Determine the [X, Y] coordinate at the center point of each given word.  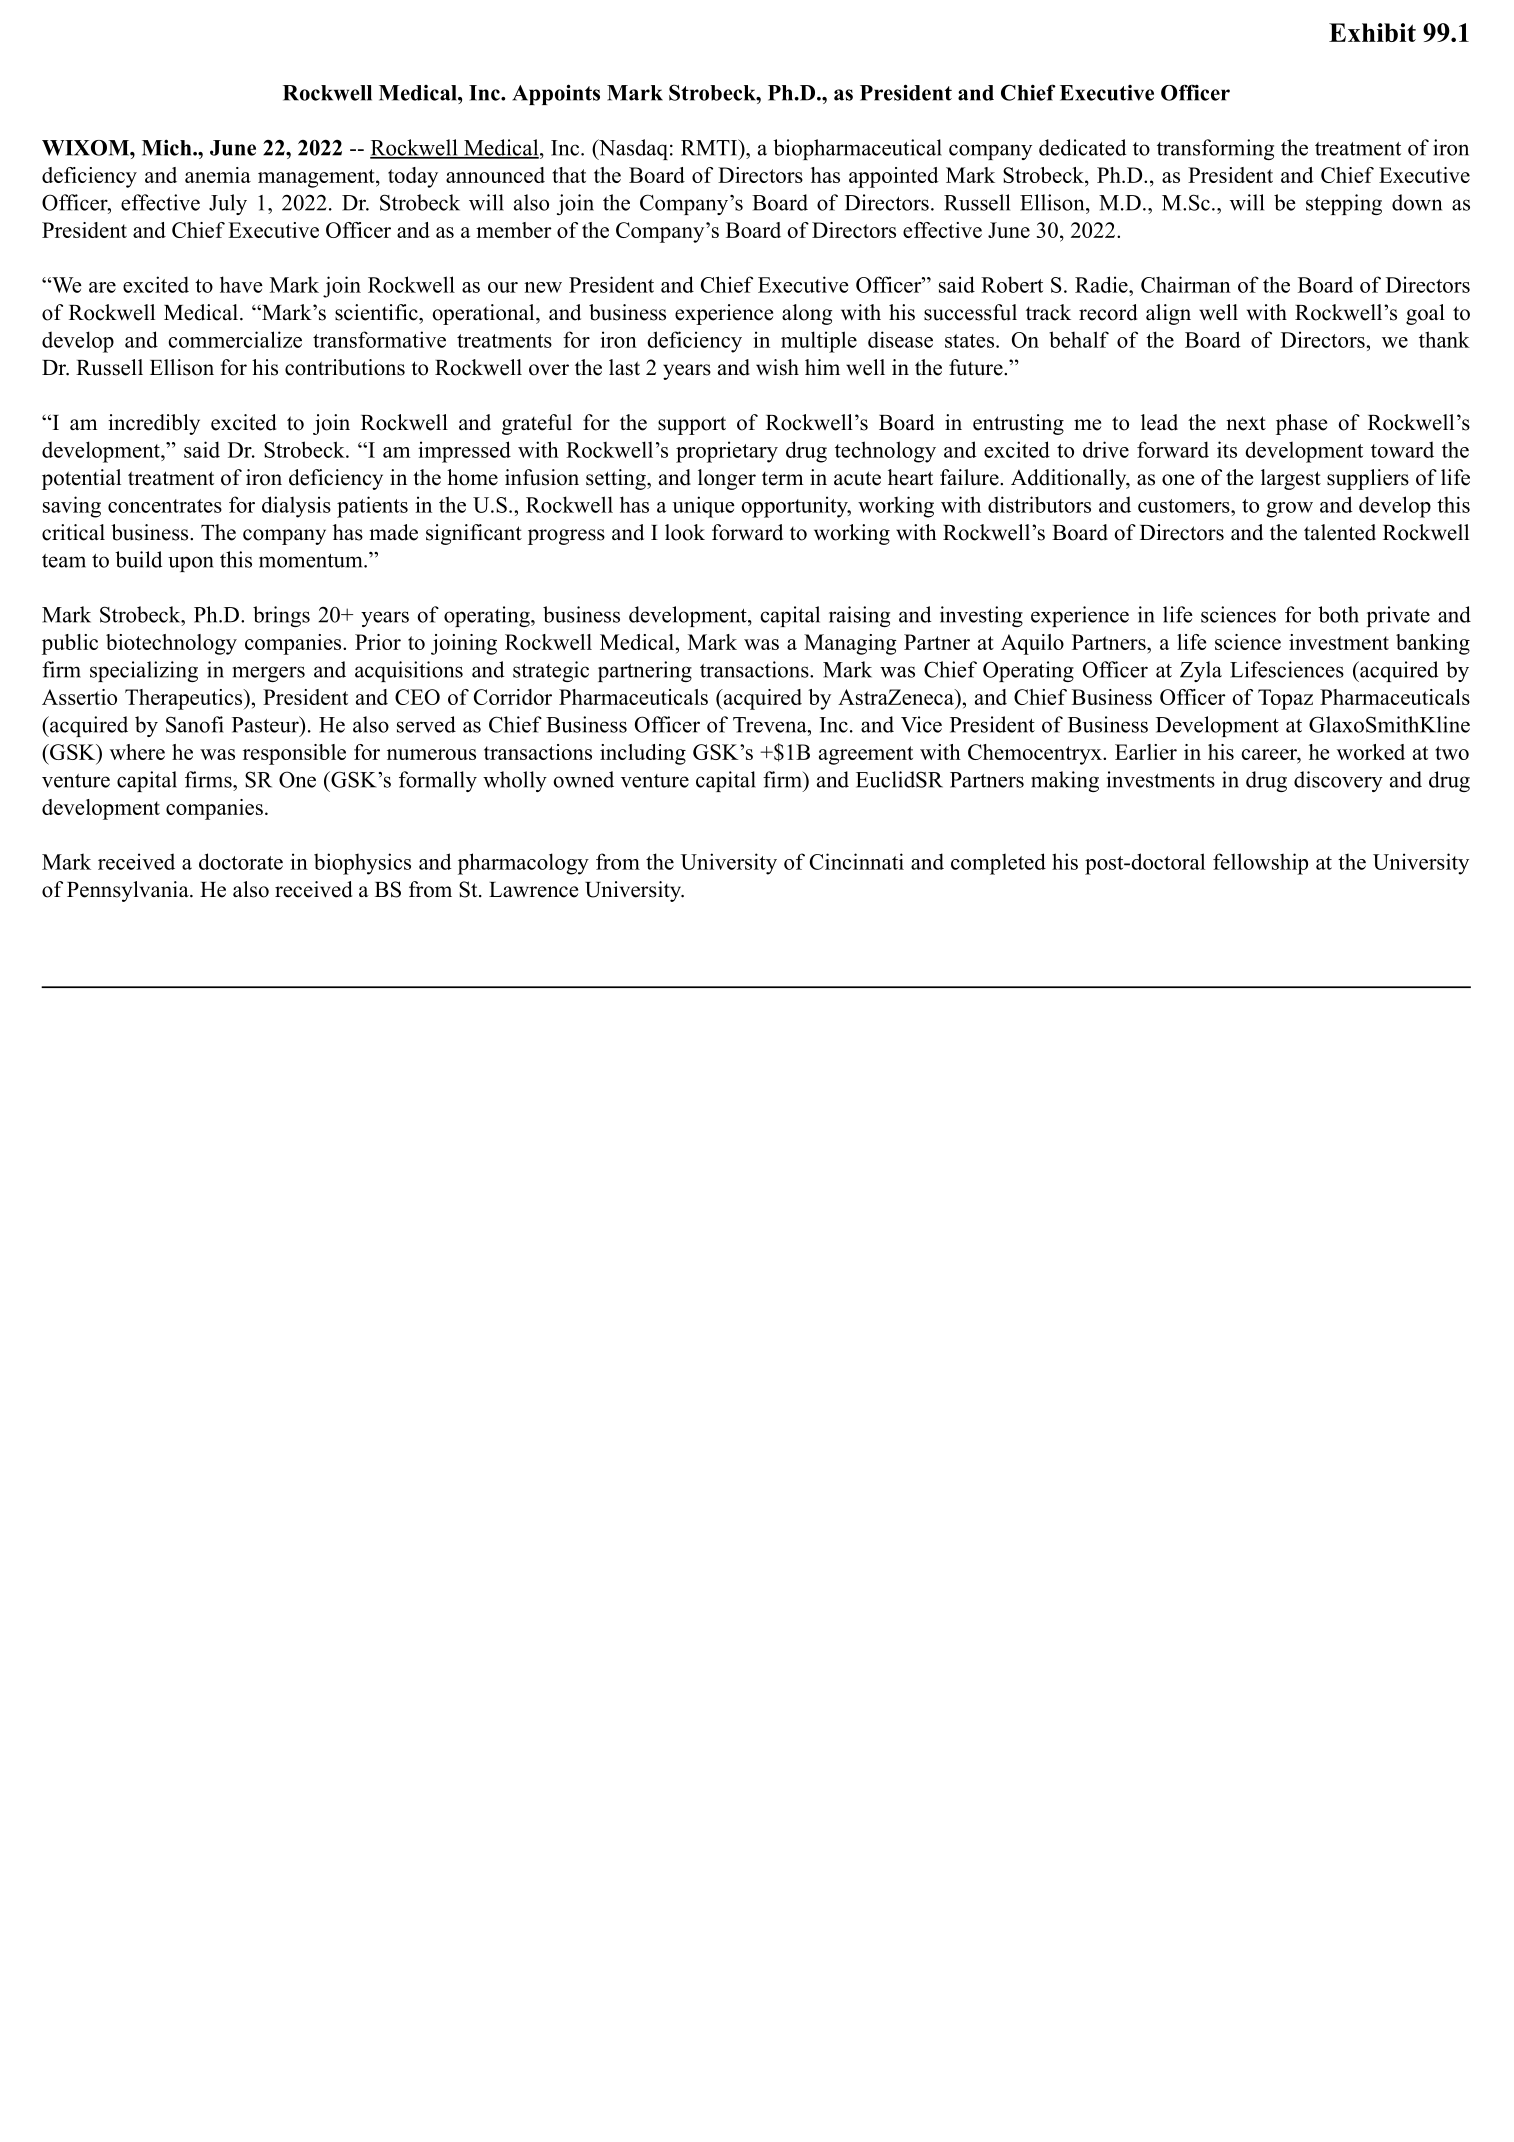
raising [859, 616]
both [1338, 614]
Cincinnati [857, 861]
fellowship [1260, 864]
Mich [168, 147]
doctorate [241, 861]
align [1168, 314]
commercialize [235, 339]
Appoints [556, 94]
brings [281, 616]
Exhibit [1372, 32]
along [807, 314]
